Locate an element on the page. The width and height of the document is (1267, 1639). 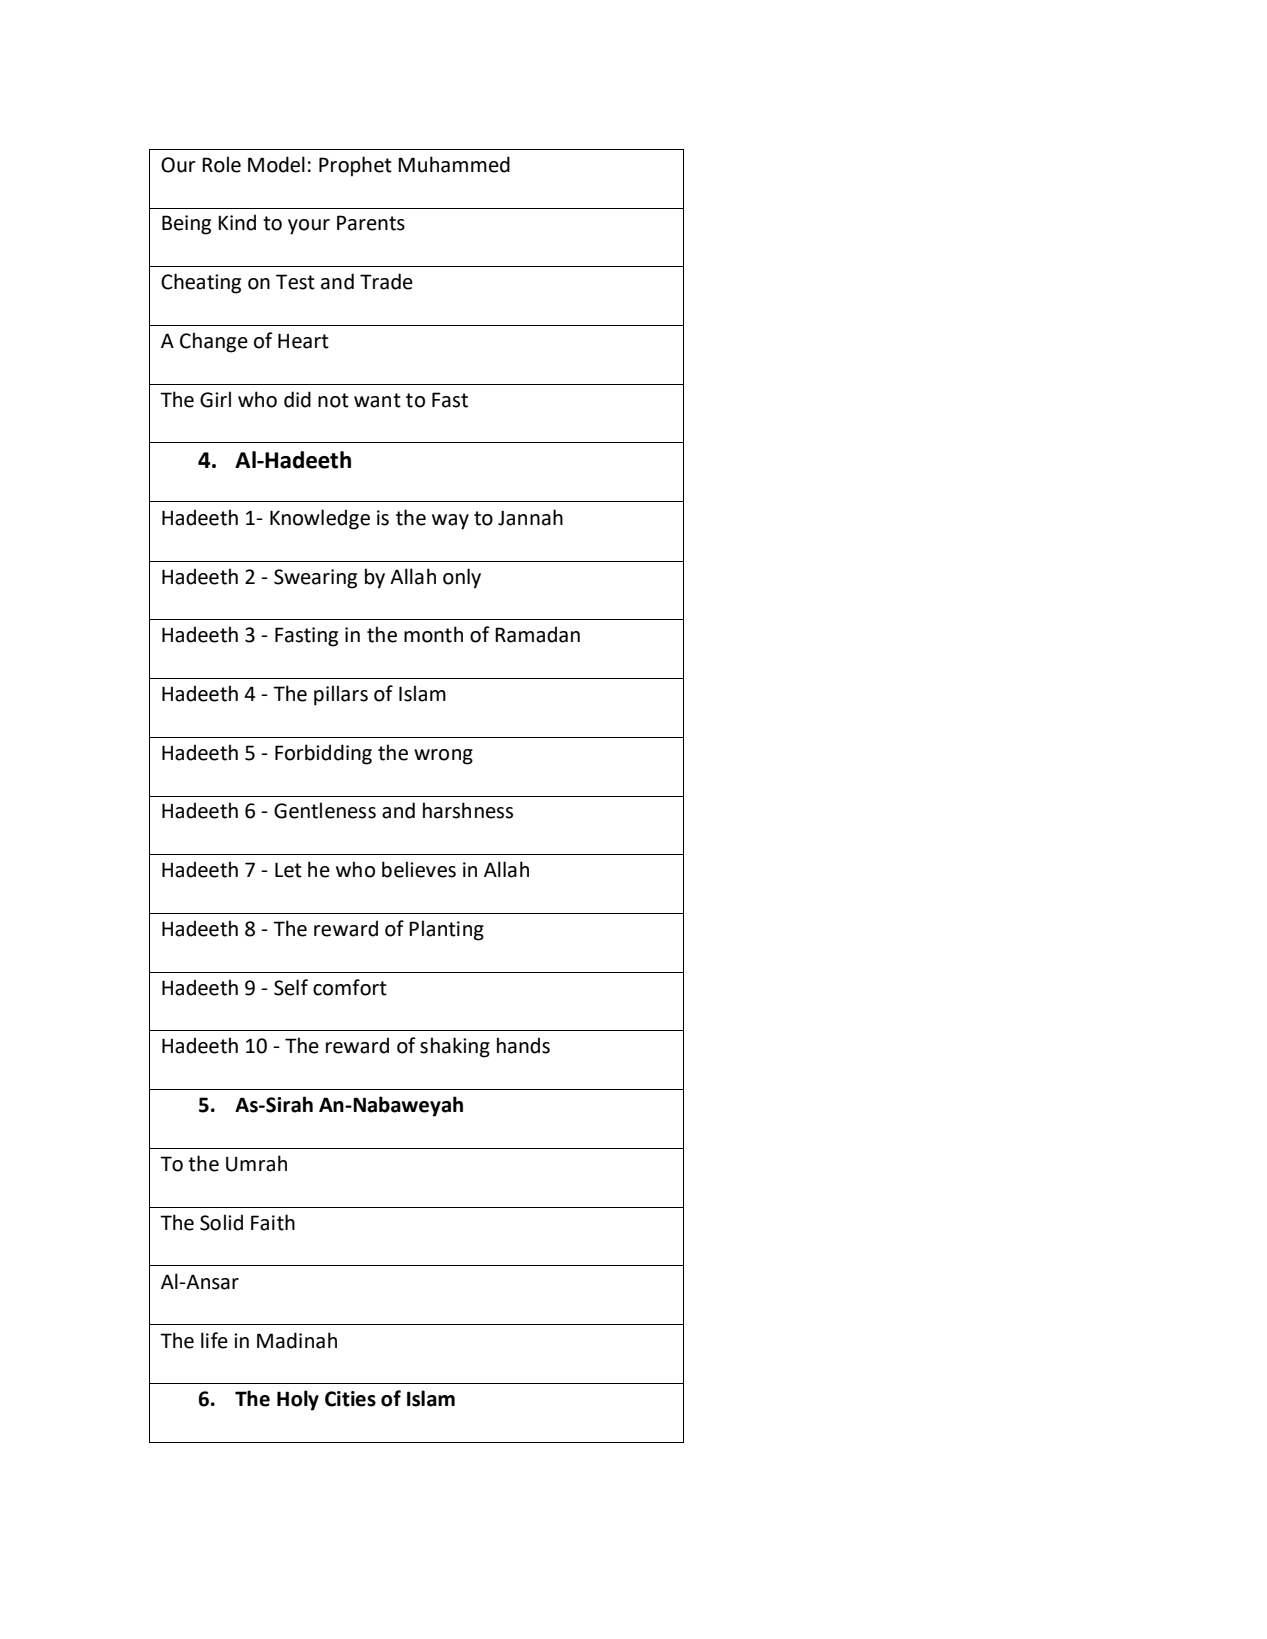
Parents is located at coordinates (371, 223).
